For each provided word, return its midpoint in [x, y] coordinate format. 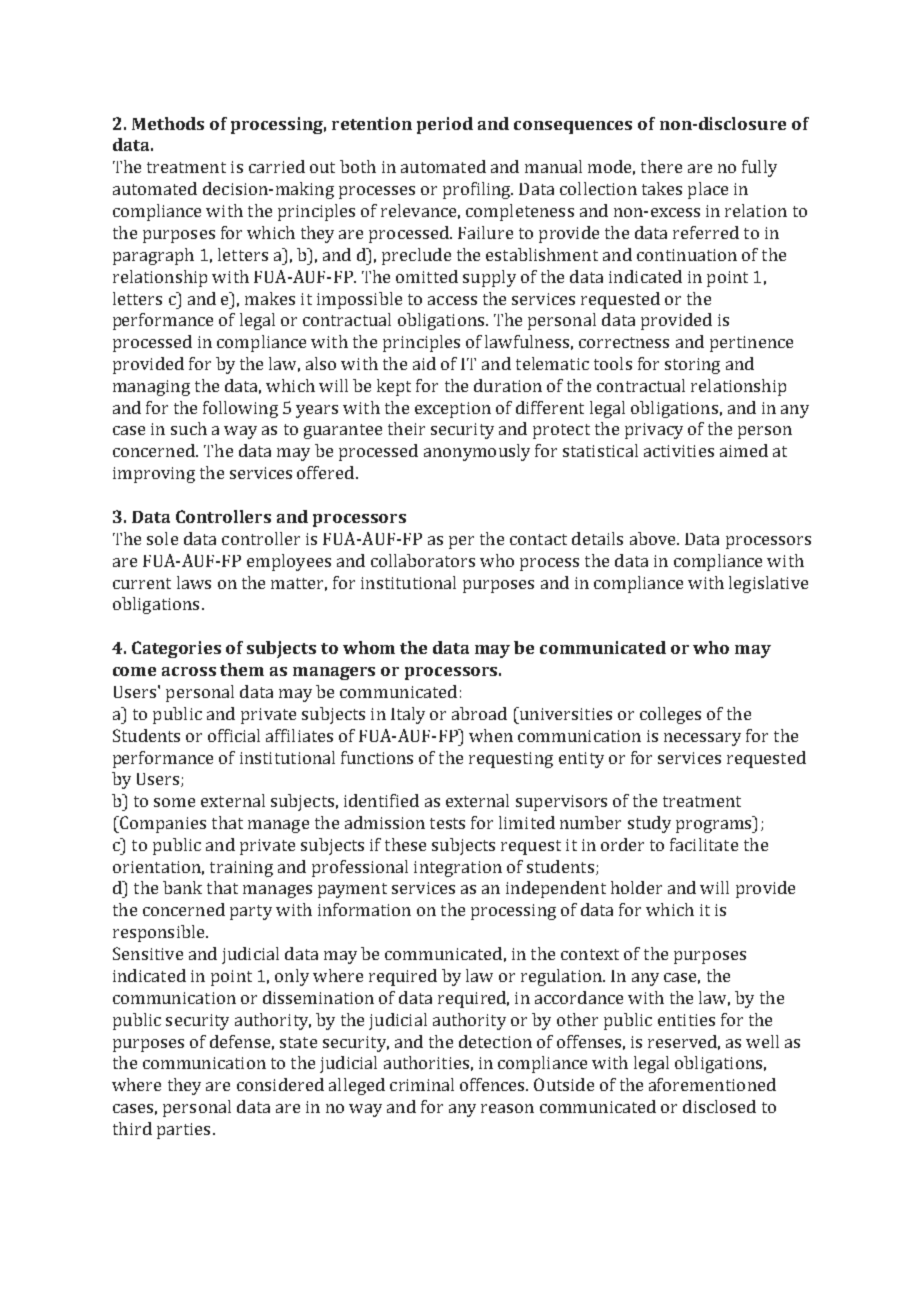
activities [679, 451]
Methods [168, 123]
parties [183, 1131]
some [174, 802]
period [445, 125]
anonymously [477, 452]
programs [715, 826]
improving [154, 475]
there [661, 166]
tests [447, 823]
